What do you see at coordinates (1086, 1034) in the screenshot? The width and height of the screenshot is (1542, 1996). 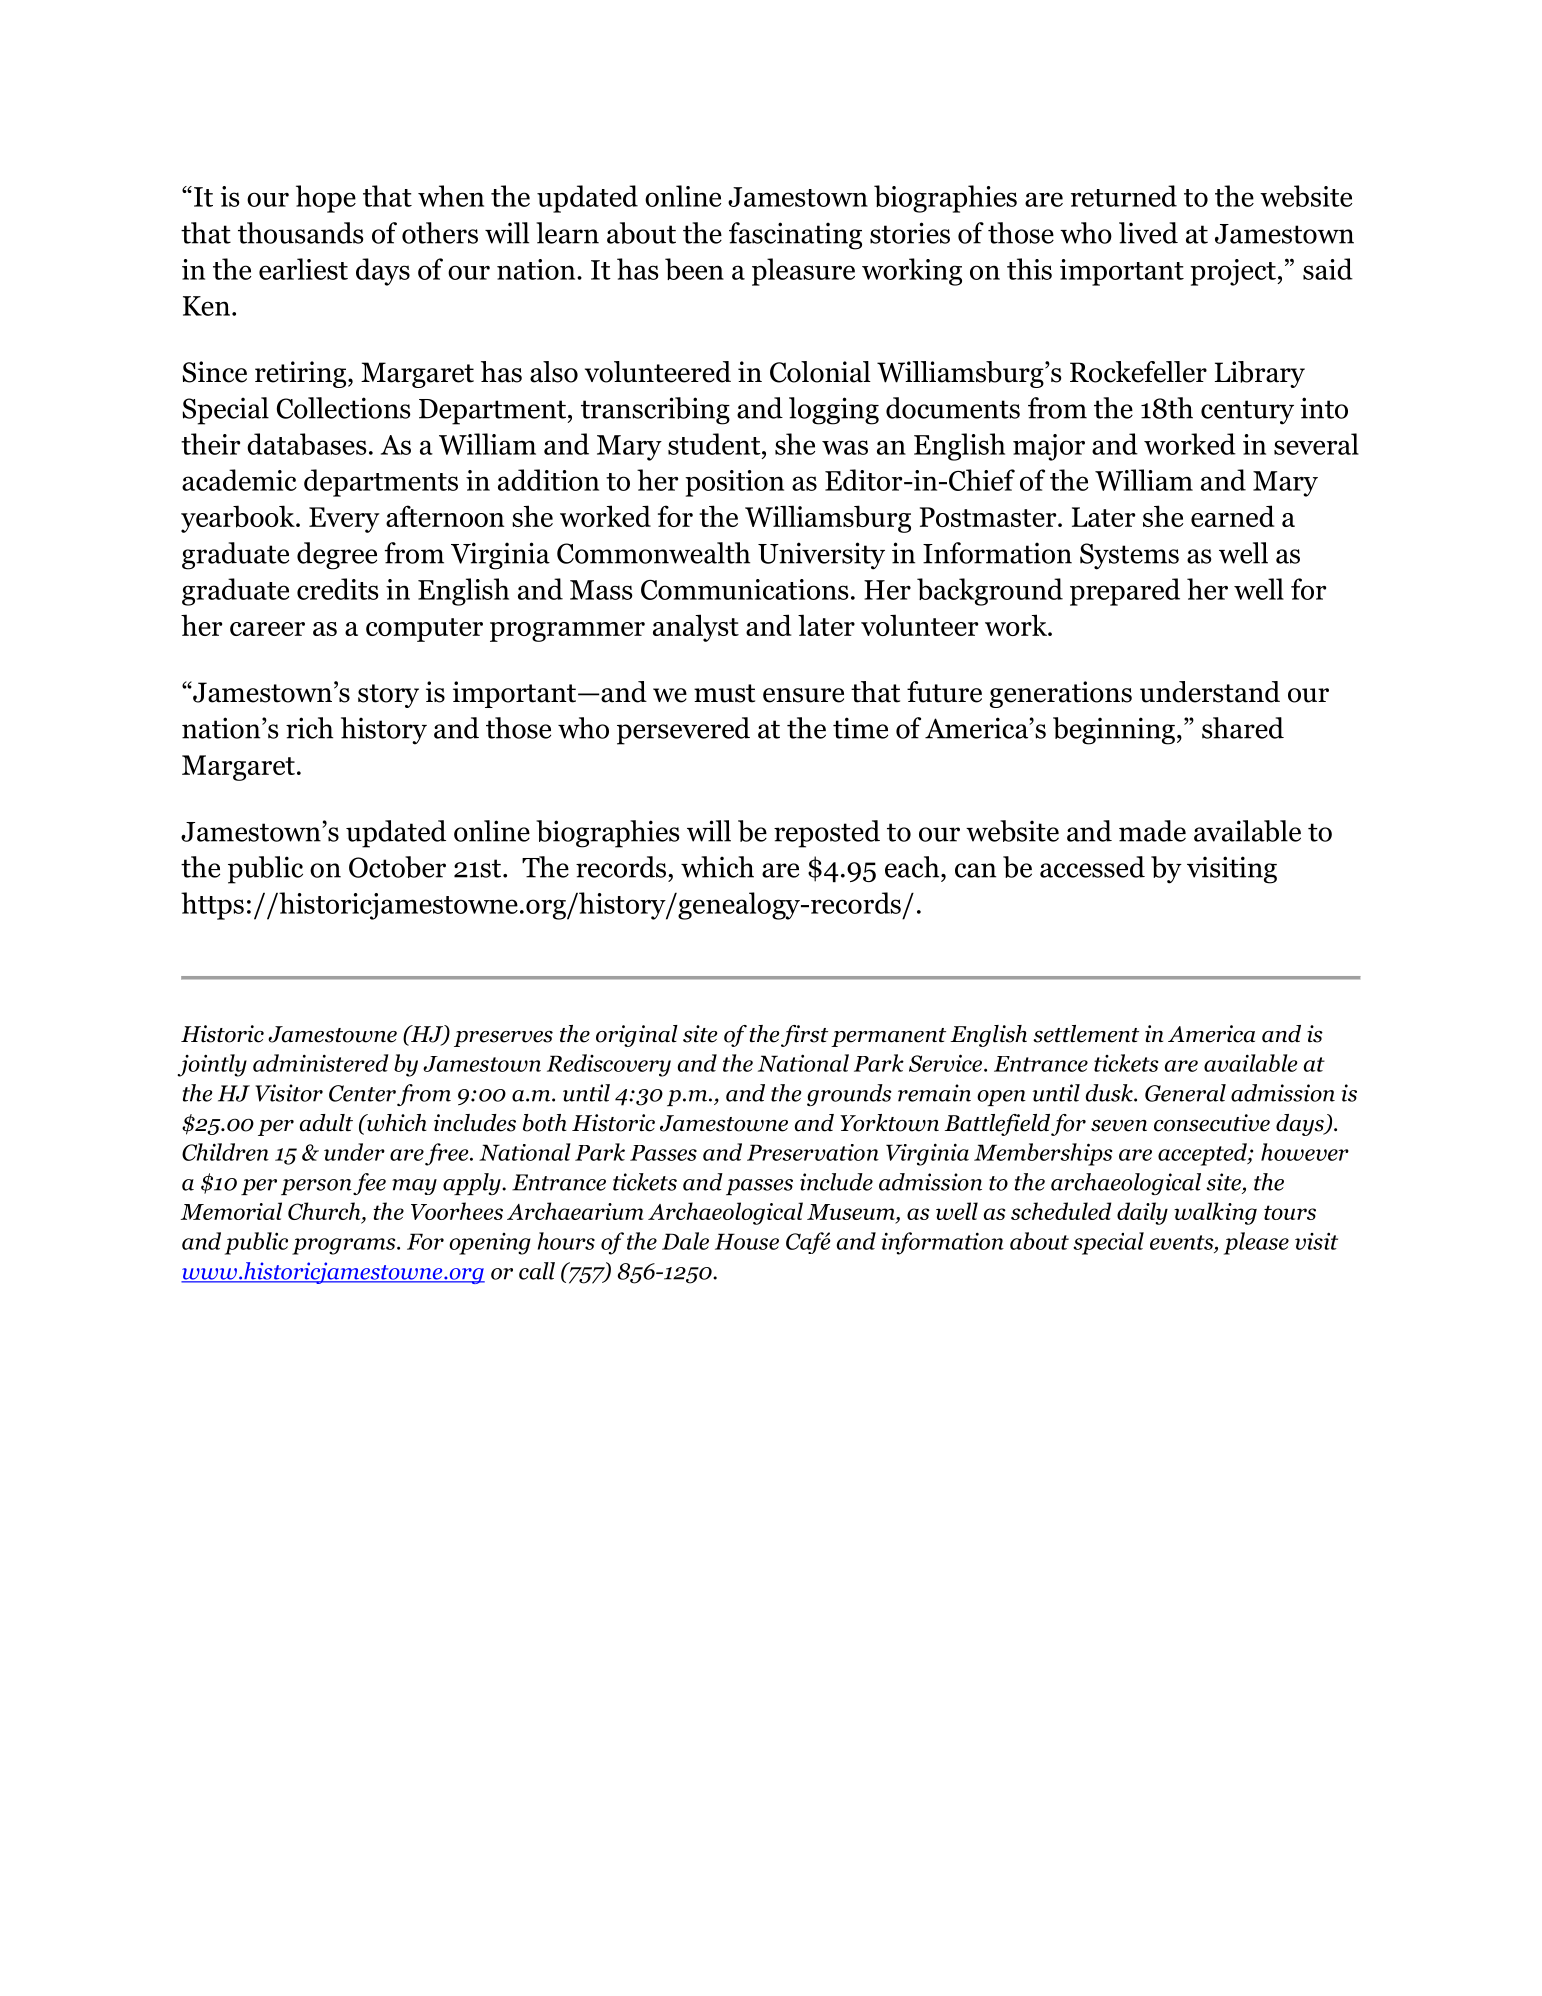 I see `settlement` at bounding box center [1086, 1034].
